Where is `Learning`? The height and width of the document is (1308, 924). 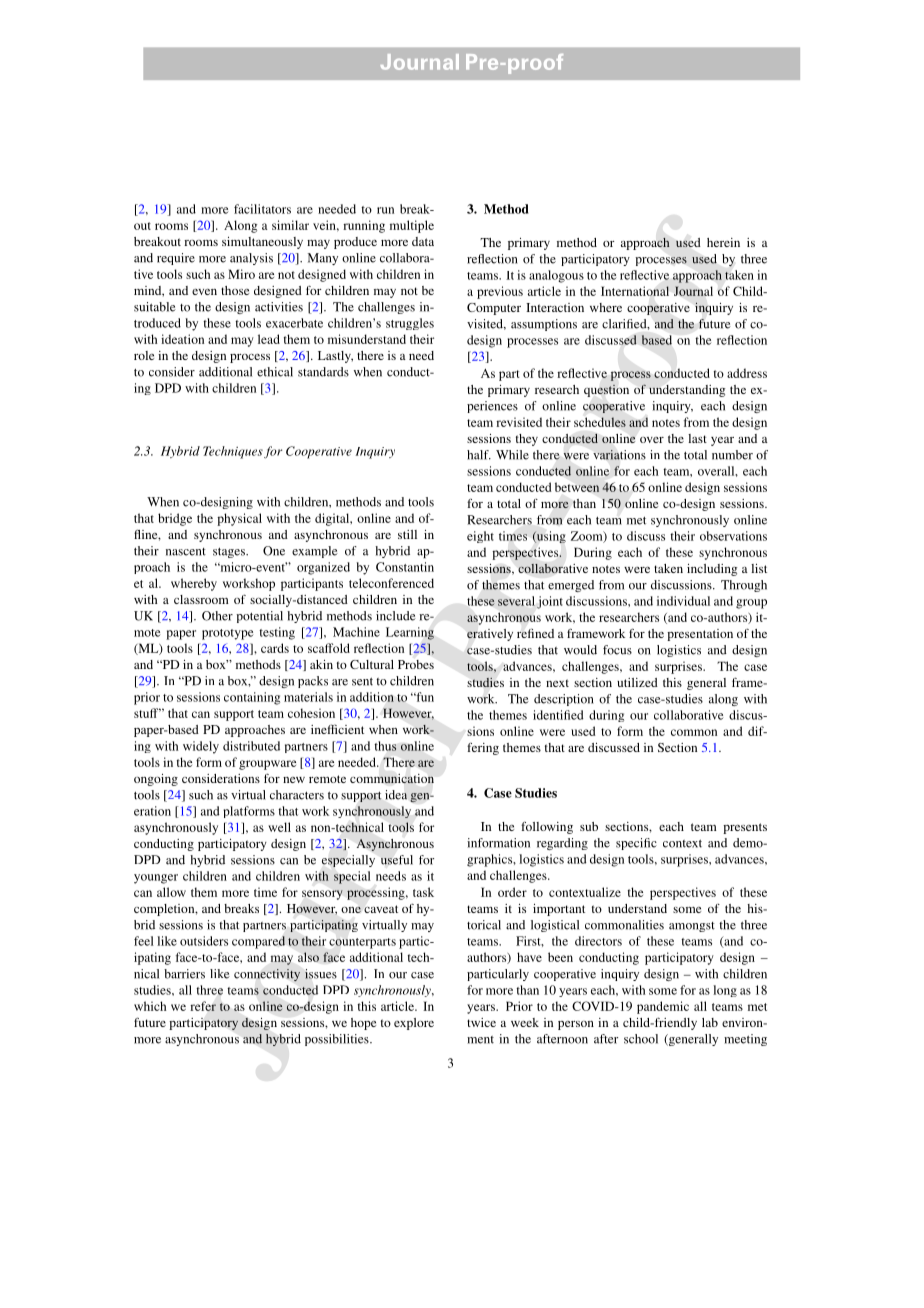 Learning is located at coordinates (410, 633).
